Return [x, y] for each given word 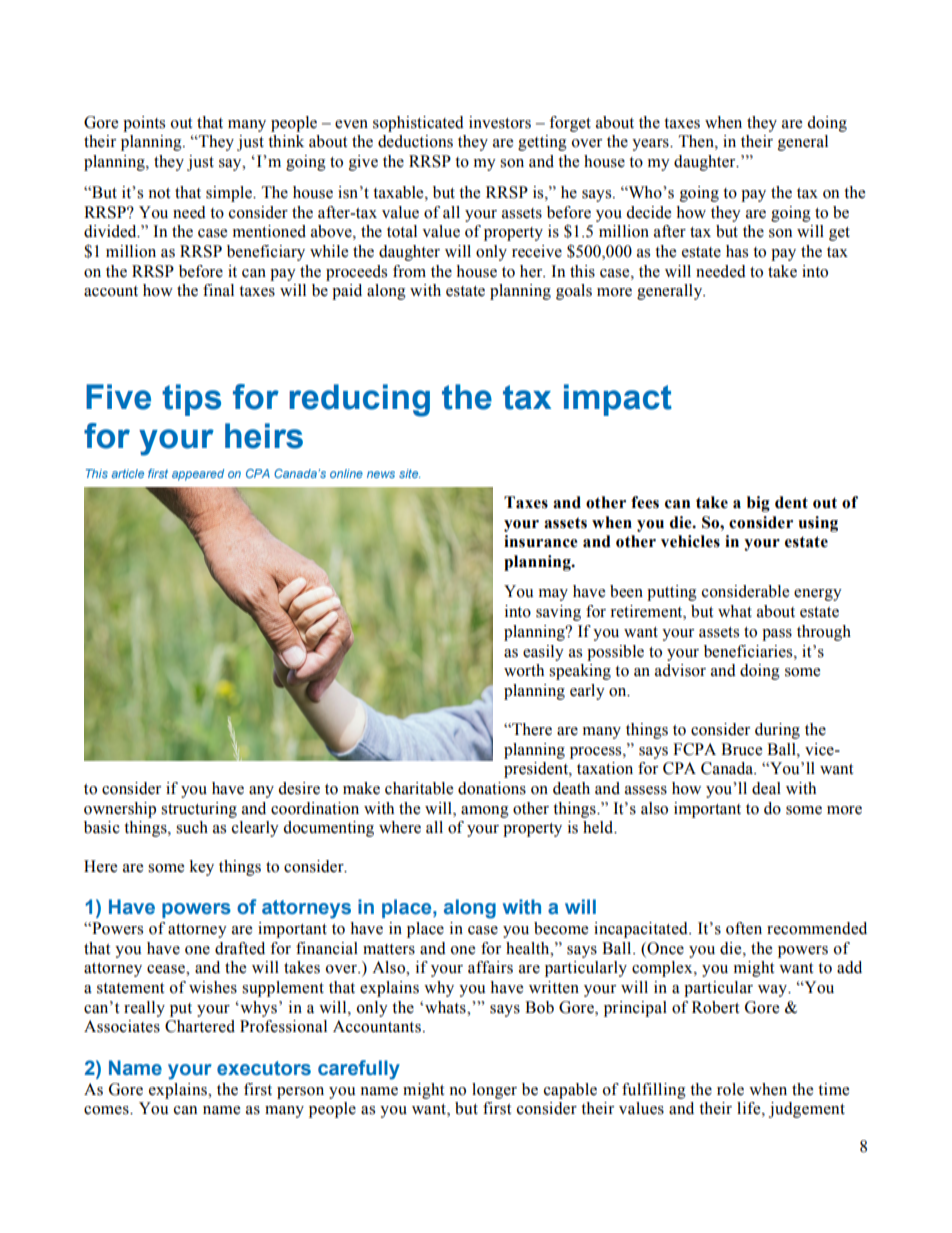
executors [264, 1068]
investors [500, 122]
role [730, 1089]
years [651, 145]
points [144, 124]
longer [494, 1091]
